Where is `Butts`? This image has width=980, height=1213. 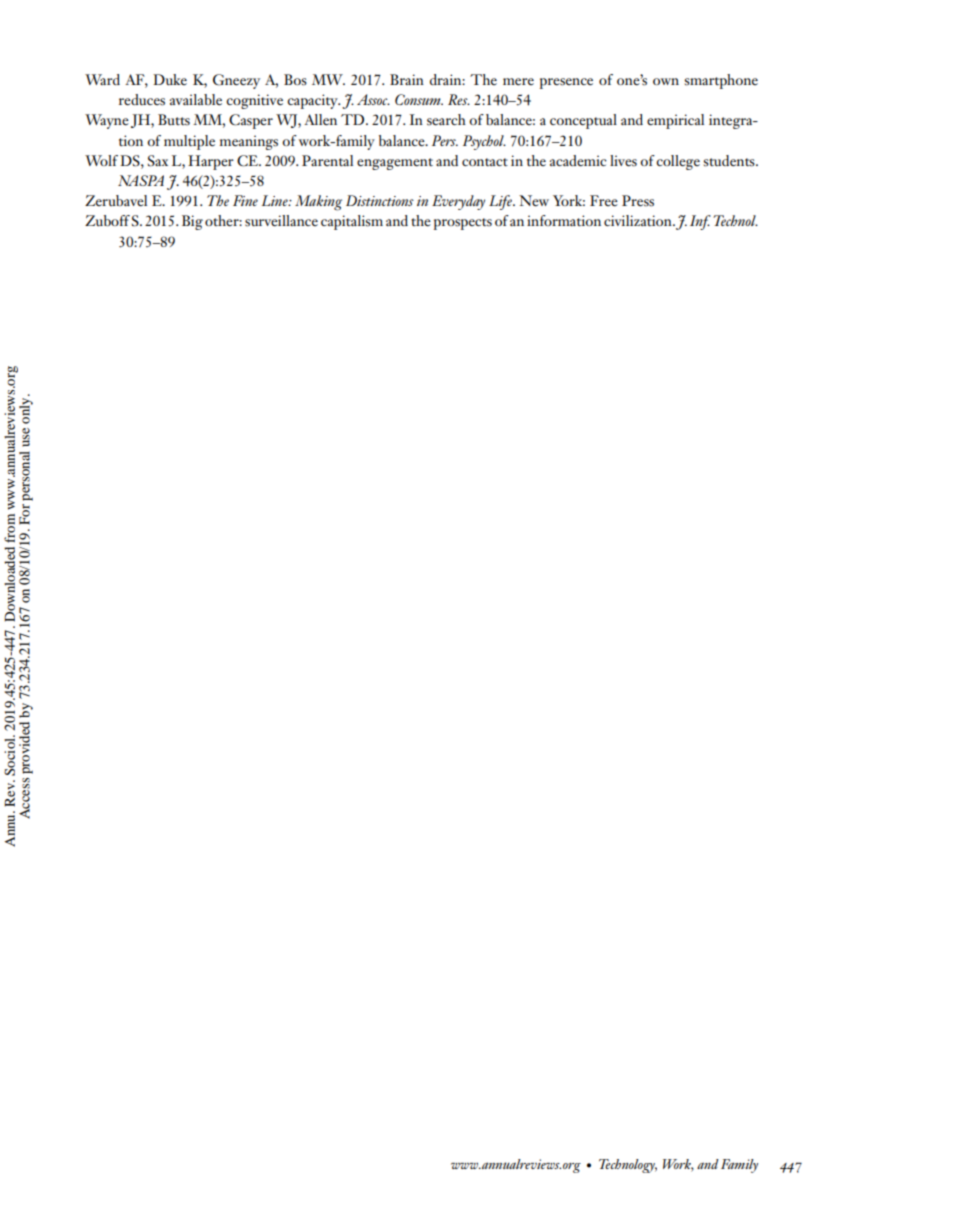 Butts is located at coordinates (174, 119).
